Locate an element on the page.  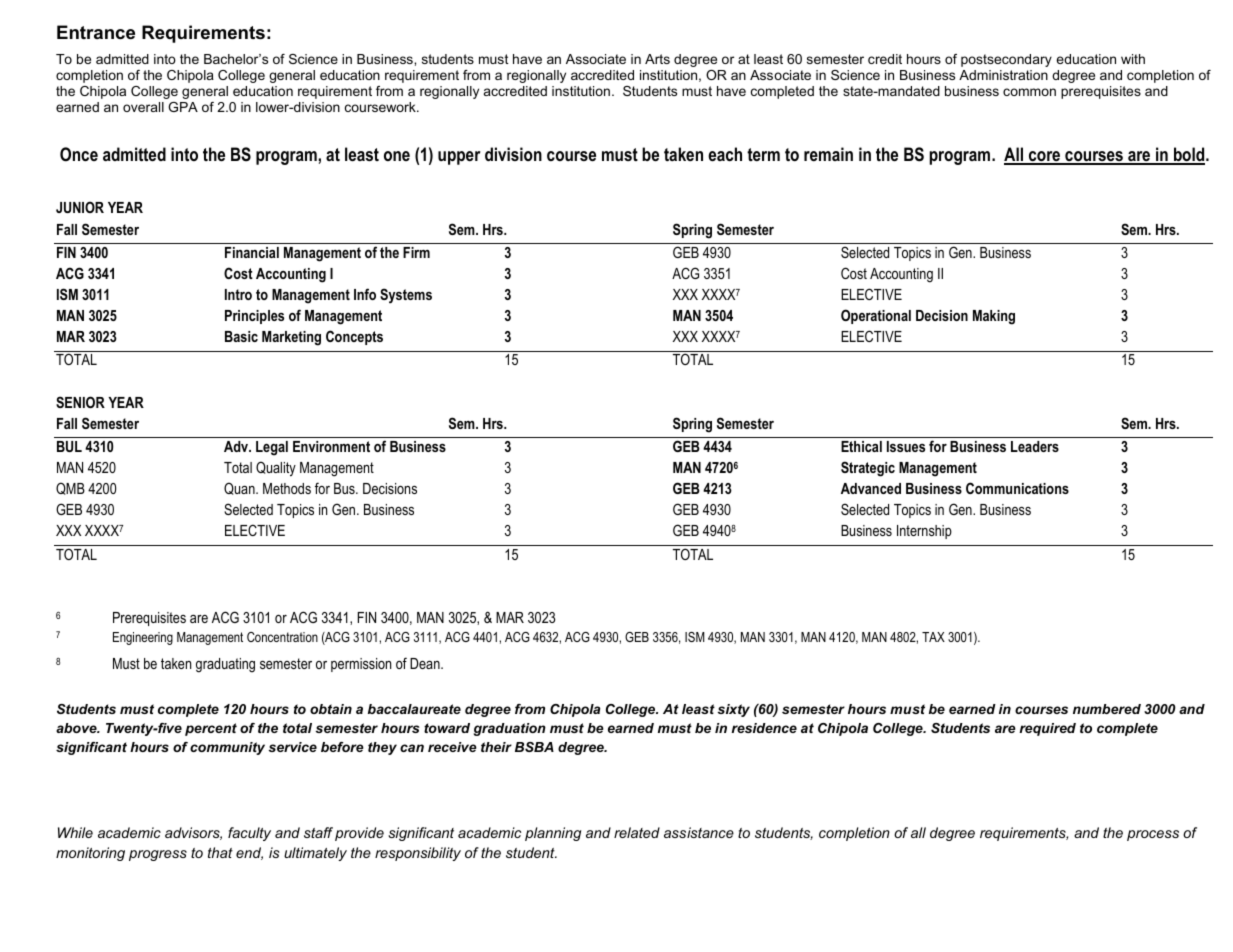
faculty is located at coordinates (249, 834).
